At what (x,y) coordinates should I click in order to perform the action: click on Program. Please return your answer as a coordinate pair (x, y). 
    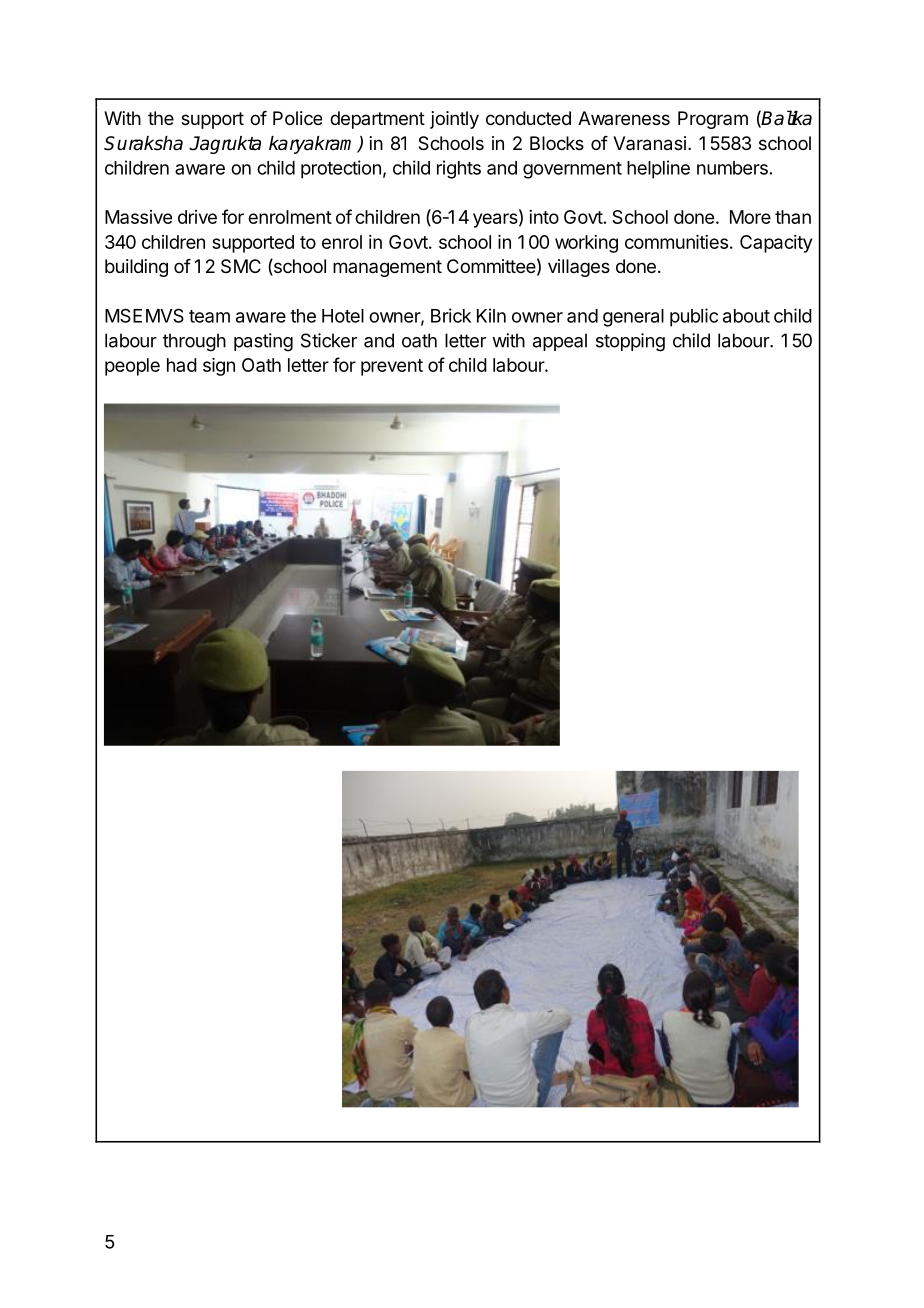
    Looking at the image, I should click on (713, 120).
